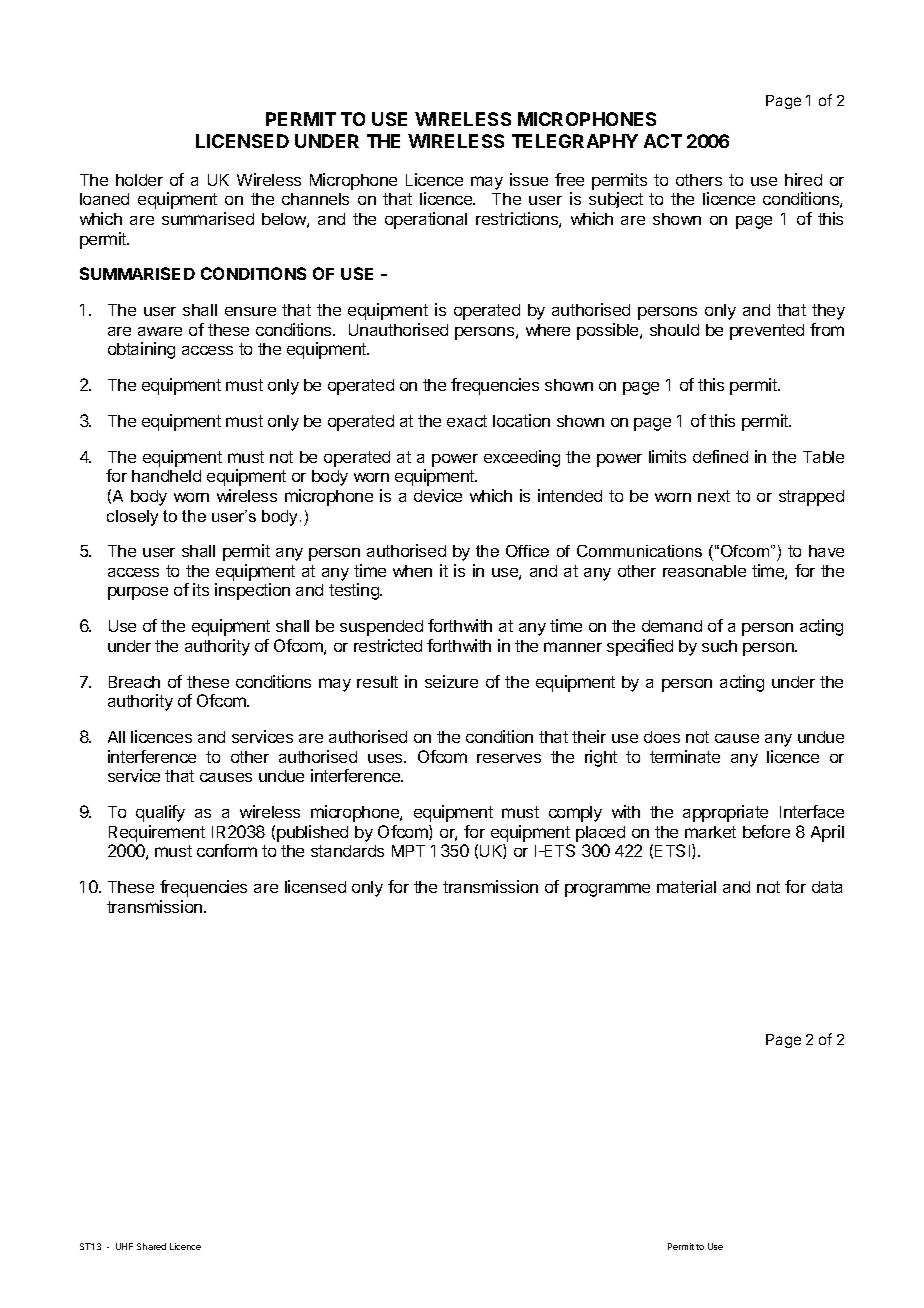 This screenshot has height=1308, width=924. Describe the element at coordinates (719, 646) in the screenshot. I see `such` at that location.
